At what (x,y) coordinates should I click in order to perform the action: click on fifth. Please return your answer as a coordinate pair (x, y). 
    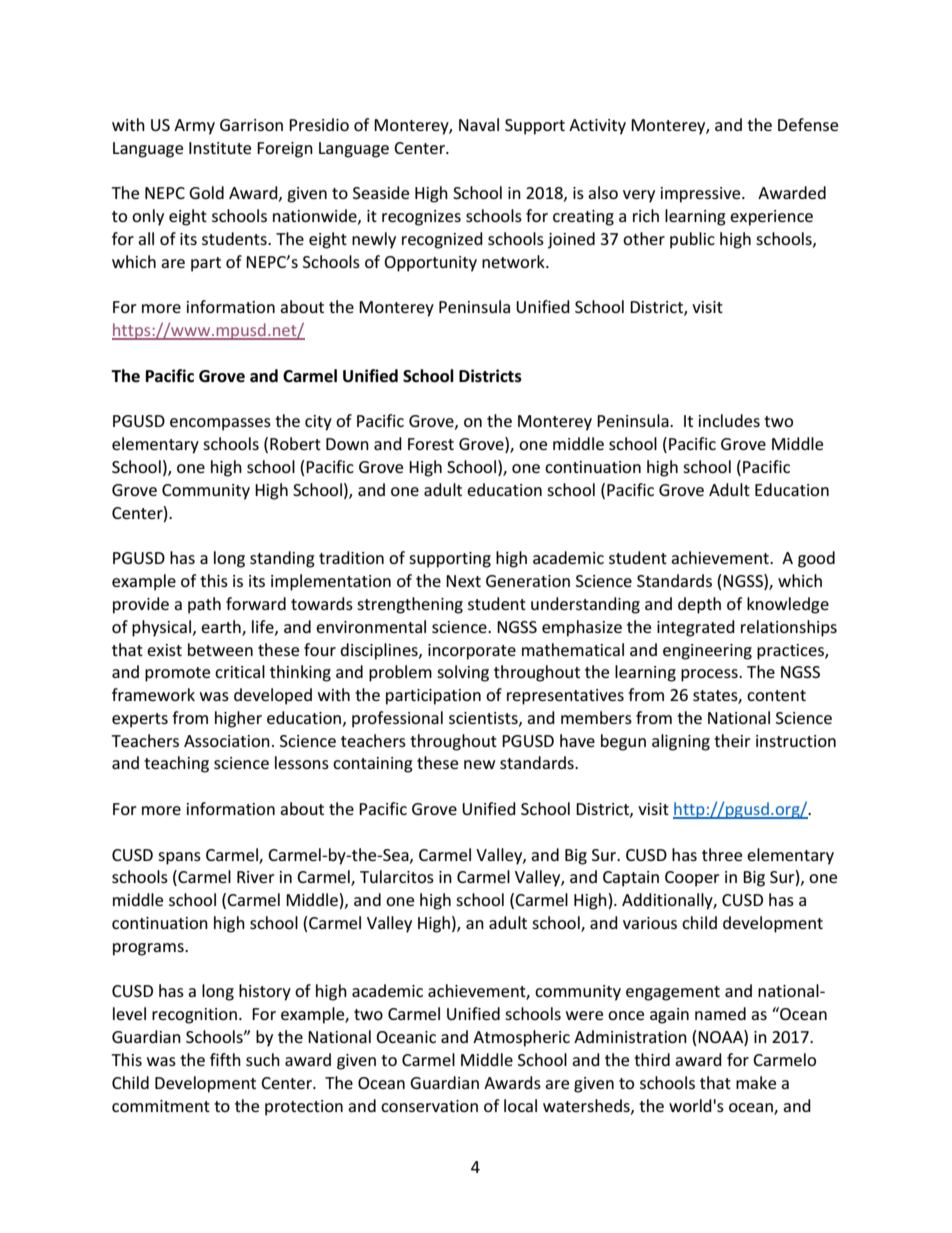
    Looking at the image, I should click on (225, 1059).
